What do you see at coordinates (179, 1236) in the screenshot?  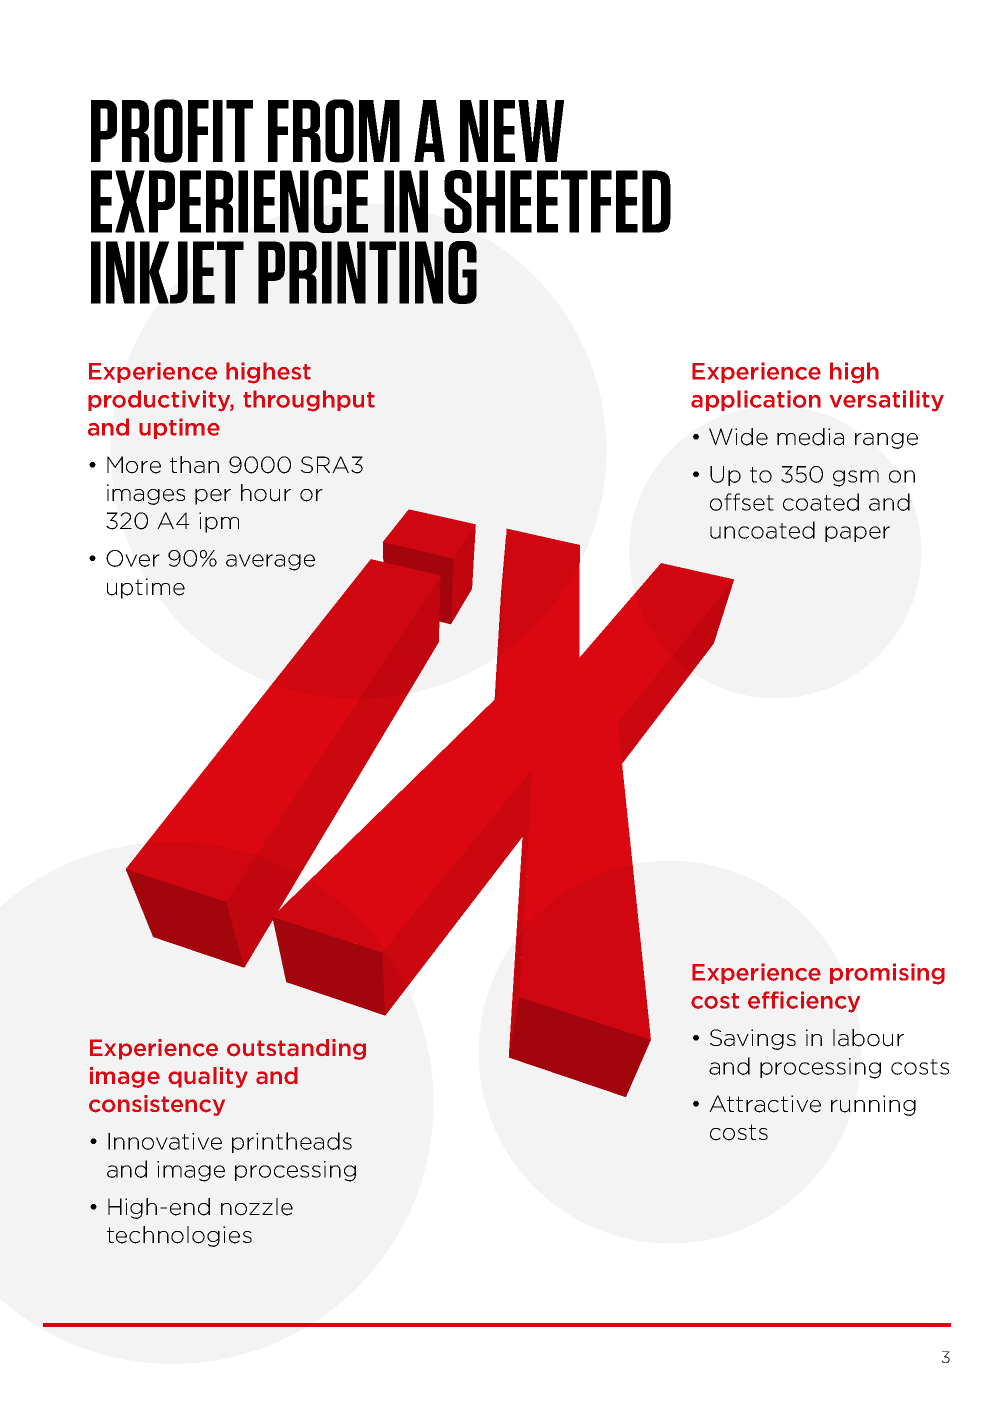 I see `technologies` at bounding box center [179, 1236].
